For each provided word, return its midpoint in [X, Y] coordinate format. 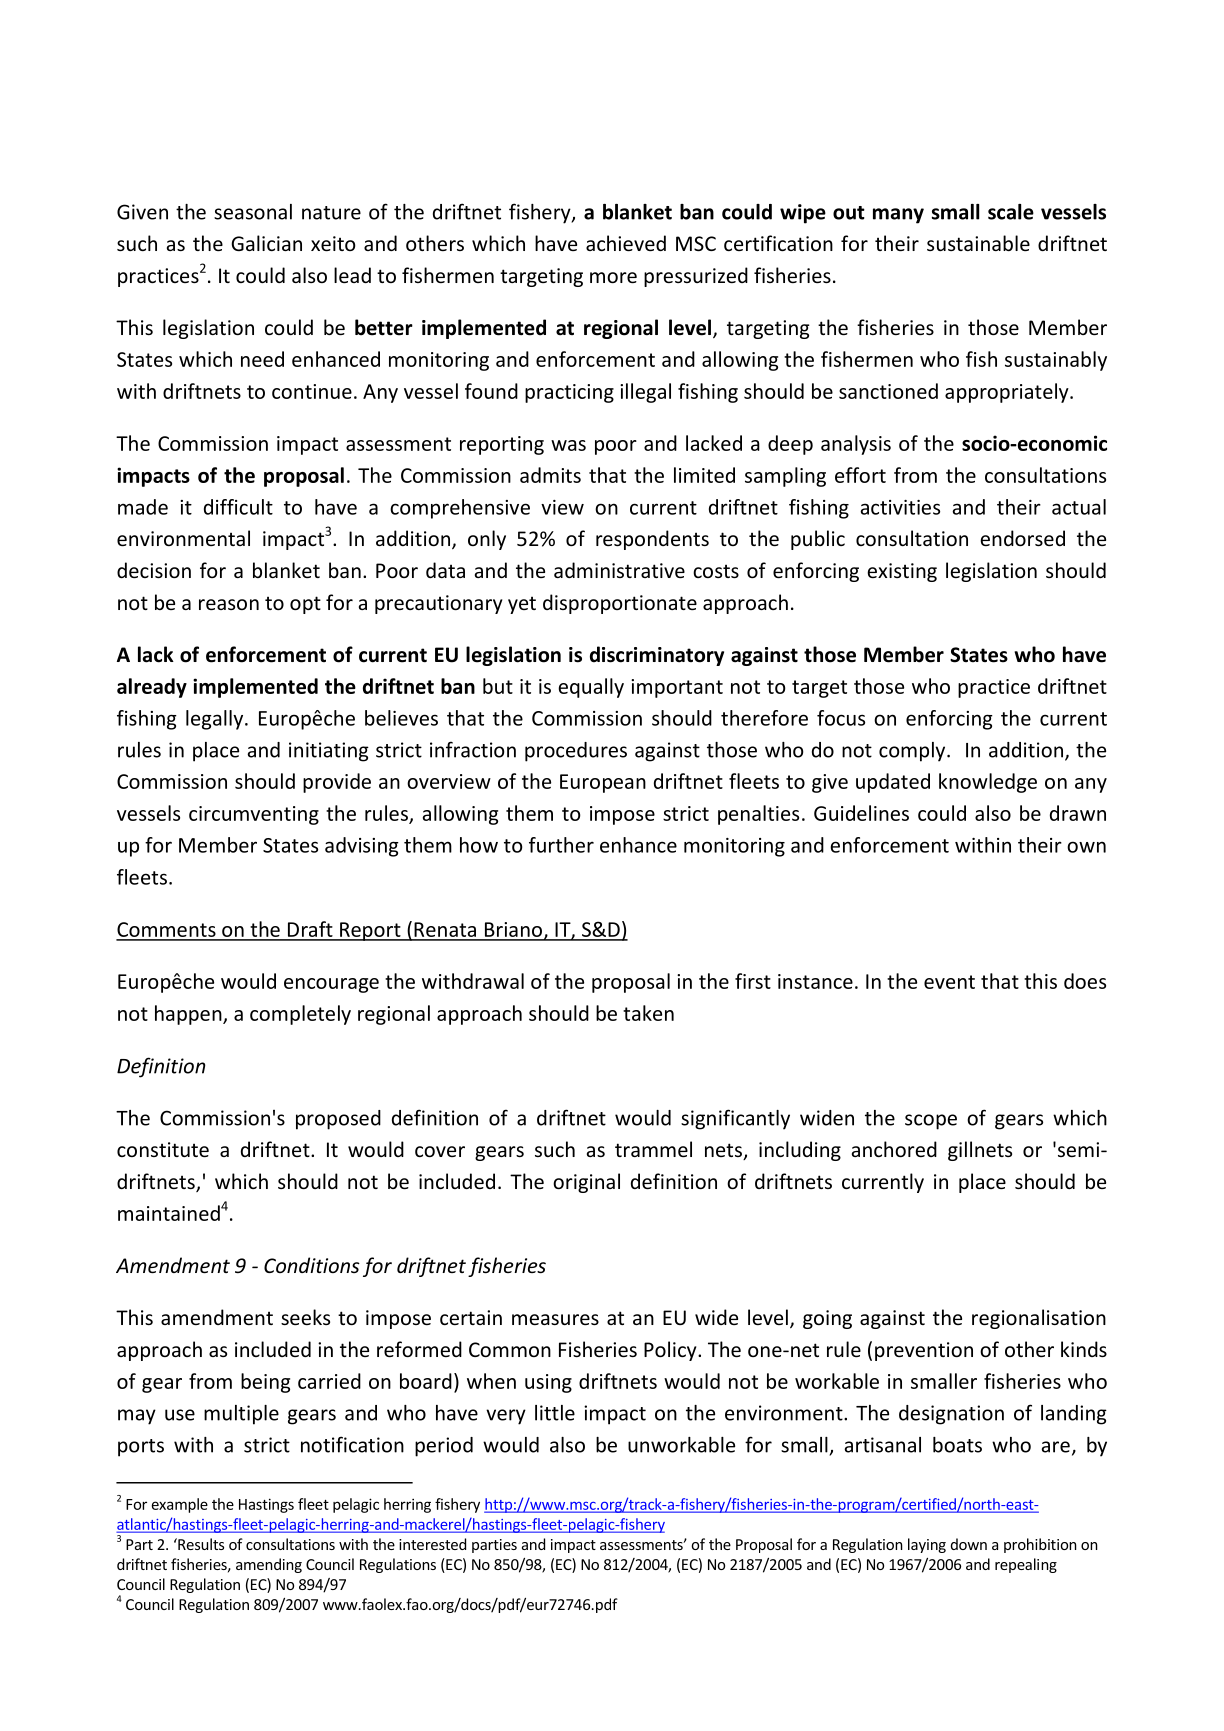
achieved [626, 243]
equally [591, 688]
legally [216, 720]
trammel [653, 1149]
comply [913, 752]
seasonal [253, 212]
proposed [338, 1120]
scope [931, 1122]
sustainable [978, 243]
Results [200, 1544]
